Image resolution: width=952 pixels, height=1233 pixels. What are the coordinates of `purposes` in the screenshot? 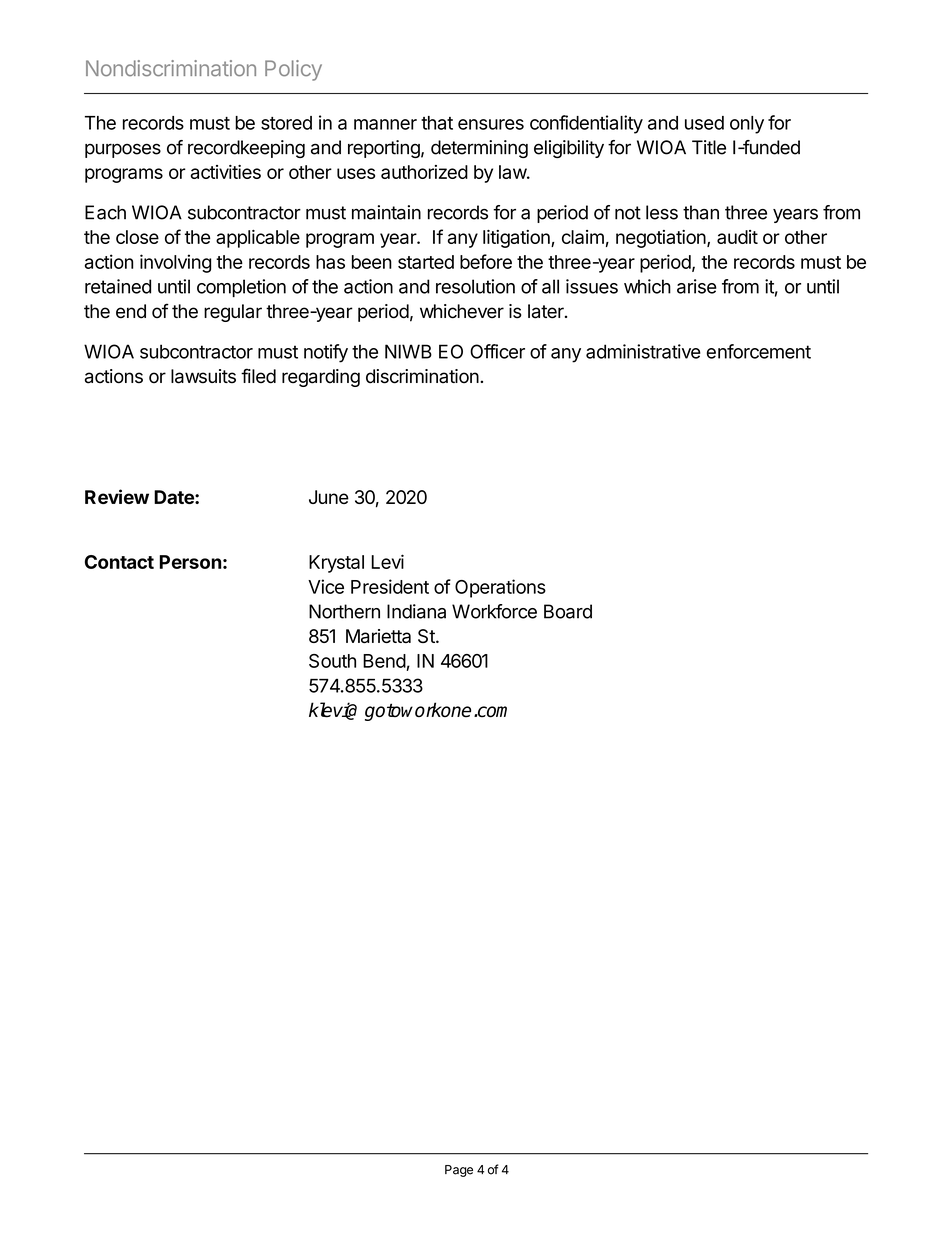 It's located at (123, 150).
